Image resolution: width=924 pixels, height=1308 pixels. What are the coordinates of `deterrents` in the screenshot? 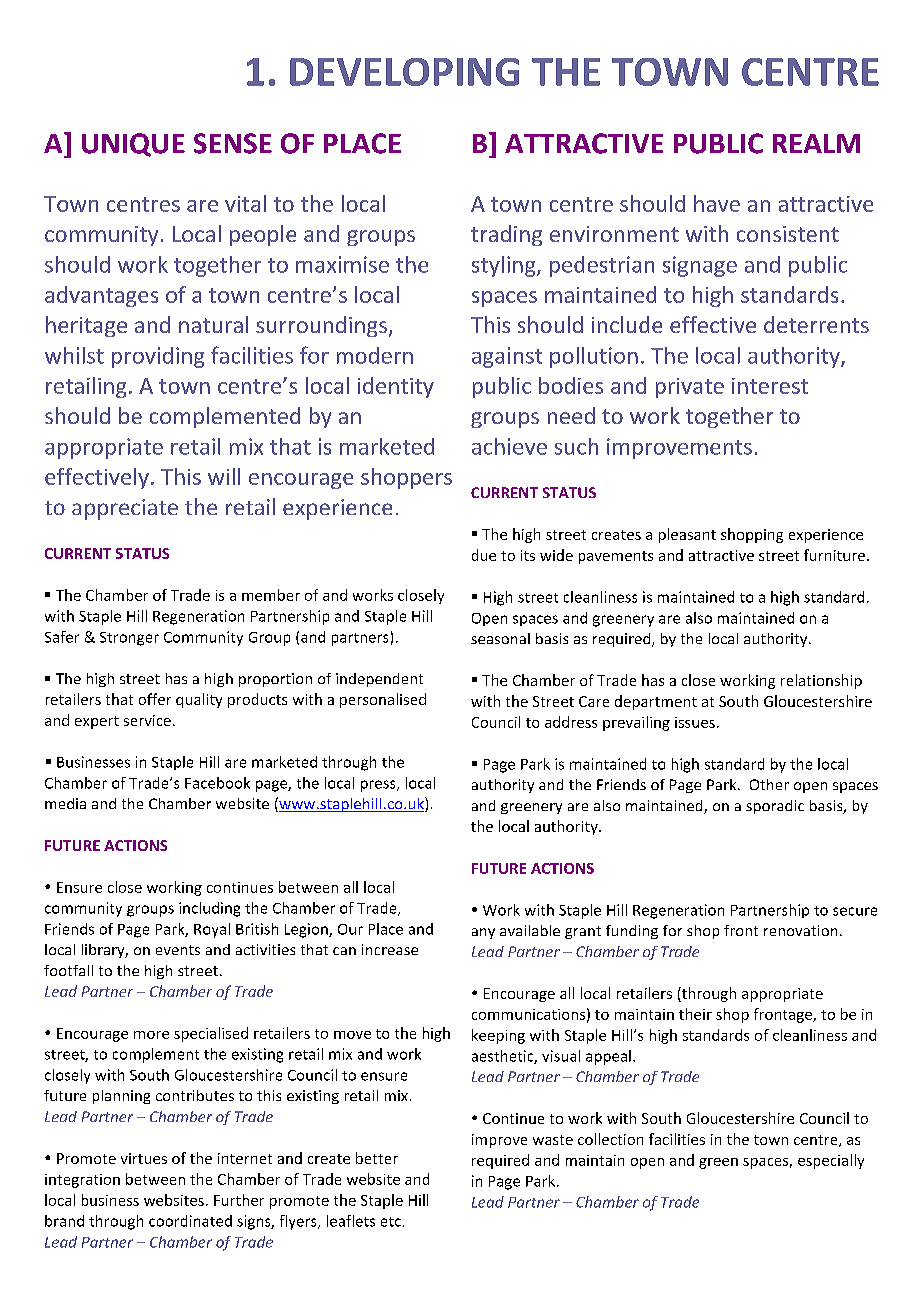 It's located at (816, 324).
